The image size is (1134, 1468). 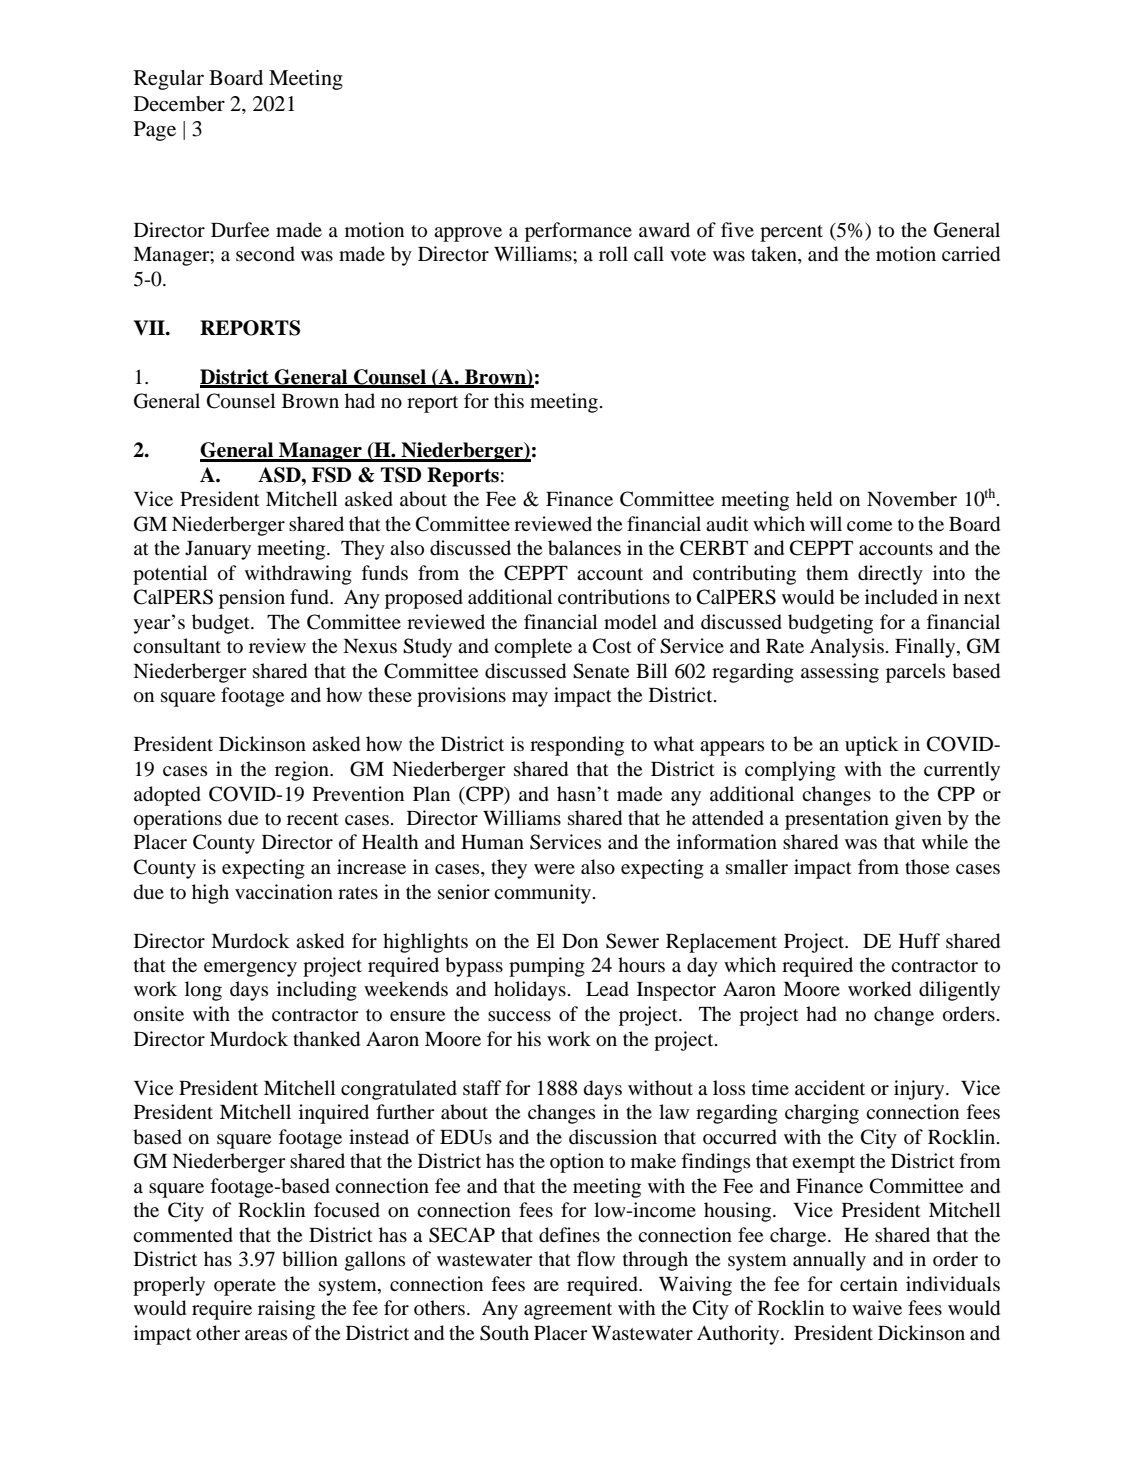 What do you see at coordinates (179, 104) in the screenshot?
I see `December` at bounding box center [179, 104].
